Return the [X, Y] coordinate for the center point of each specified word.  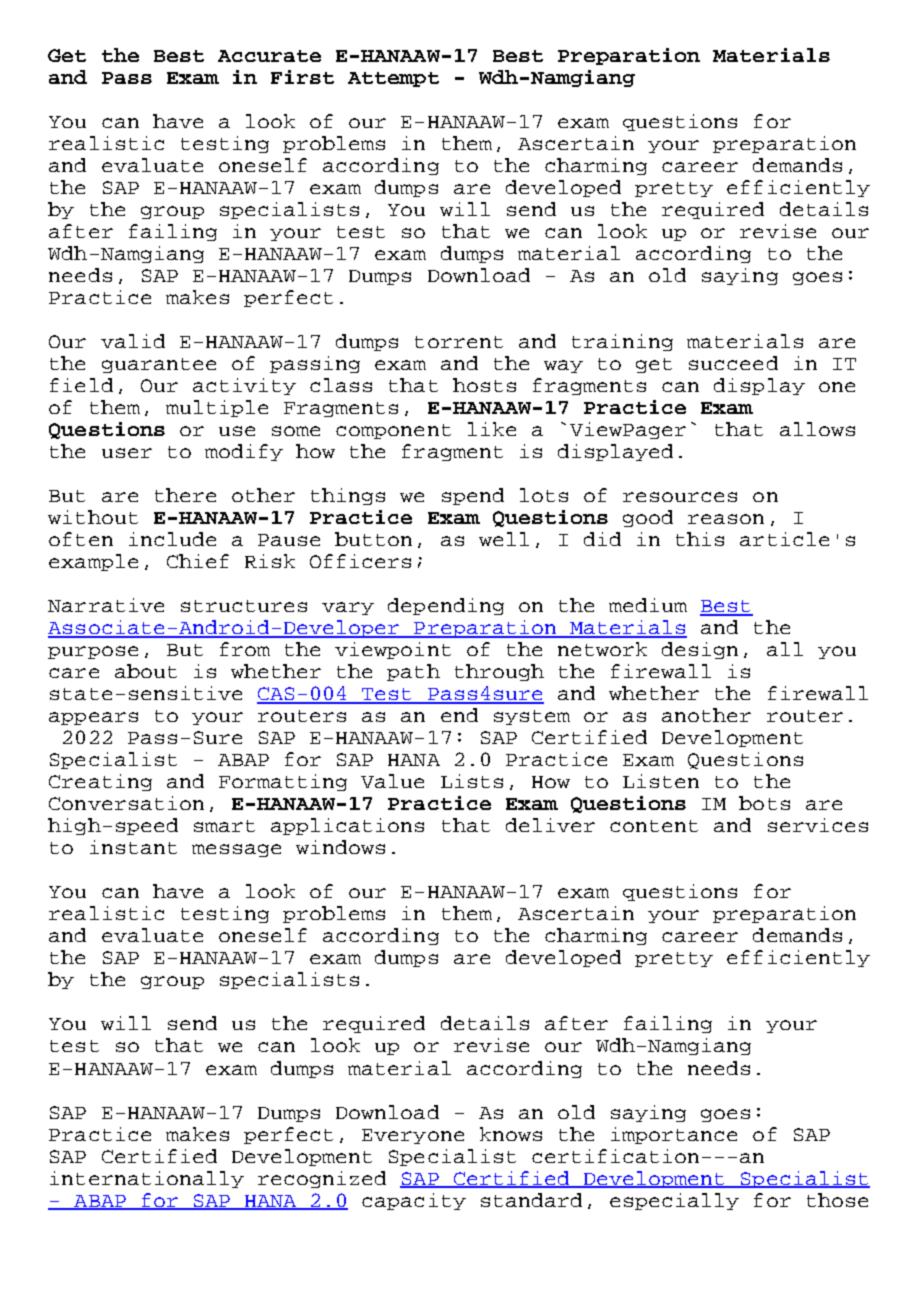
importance [674, 1135]
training [622, 342]
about [146, 671]
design [700, 650]
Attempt [393, 79]
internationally [147, 1179]
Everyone [413, 1136]
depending [446, 606]
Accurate [269, 56]
